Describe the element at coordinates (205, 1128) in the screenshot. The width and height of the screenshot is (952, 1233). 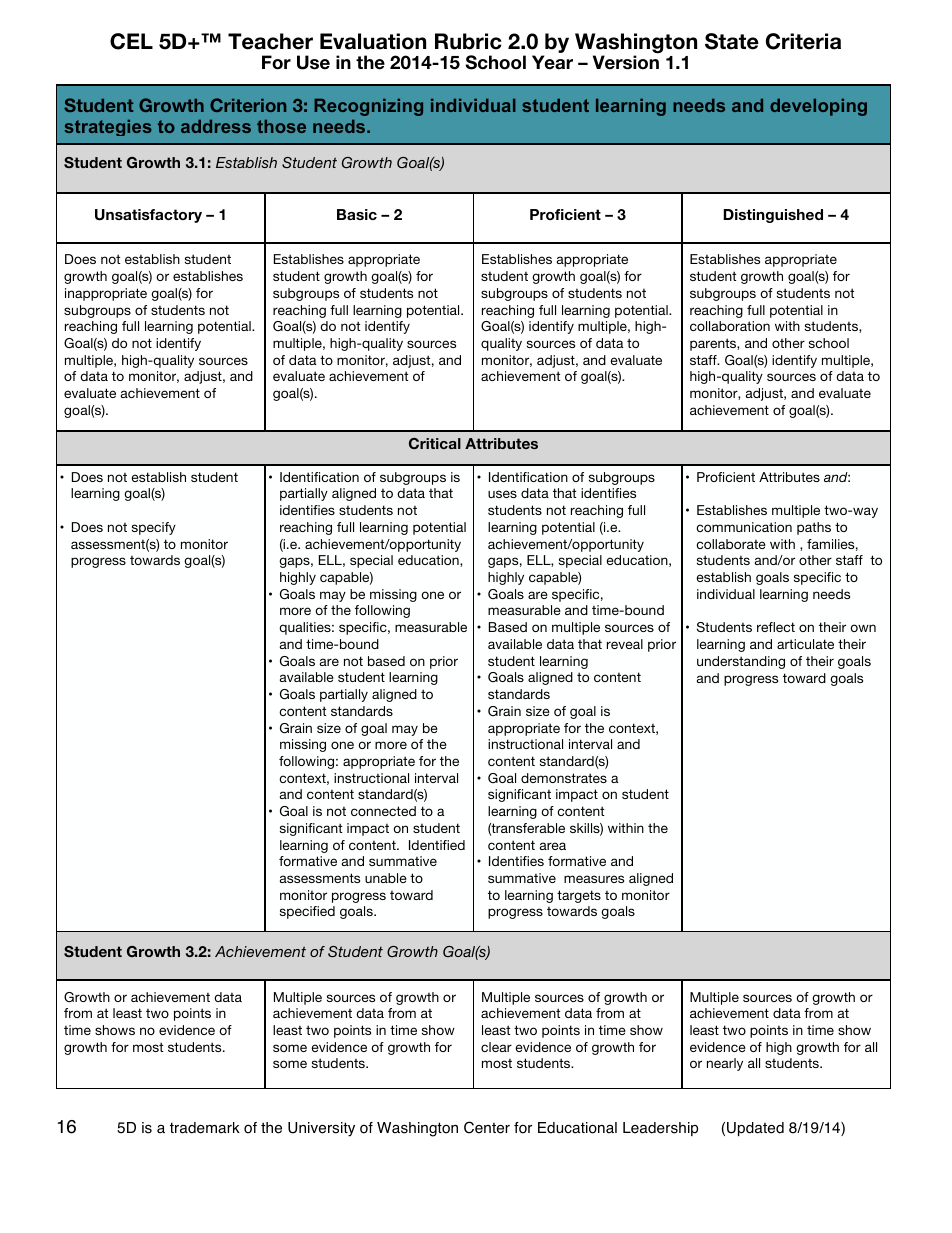
I see `trademark` at that location.
